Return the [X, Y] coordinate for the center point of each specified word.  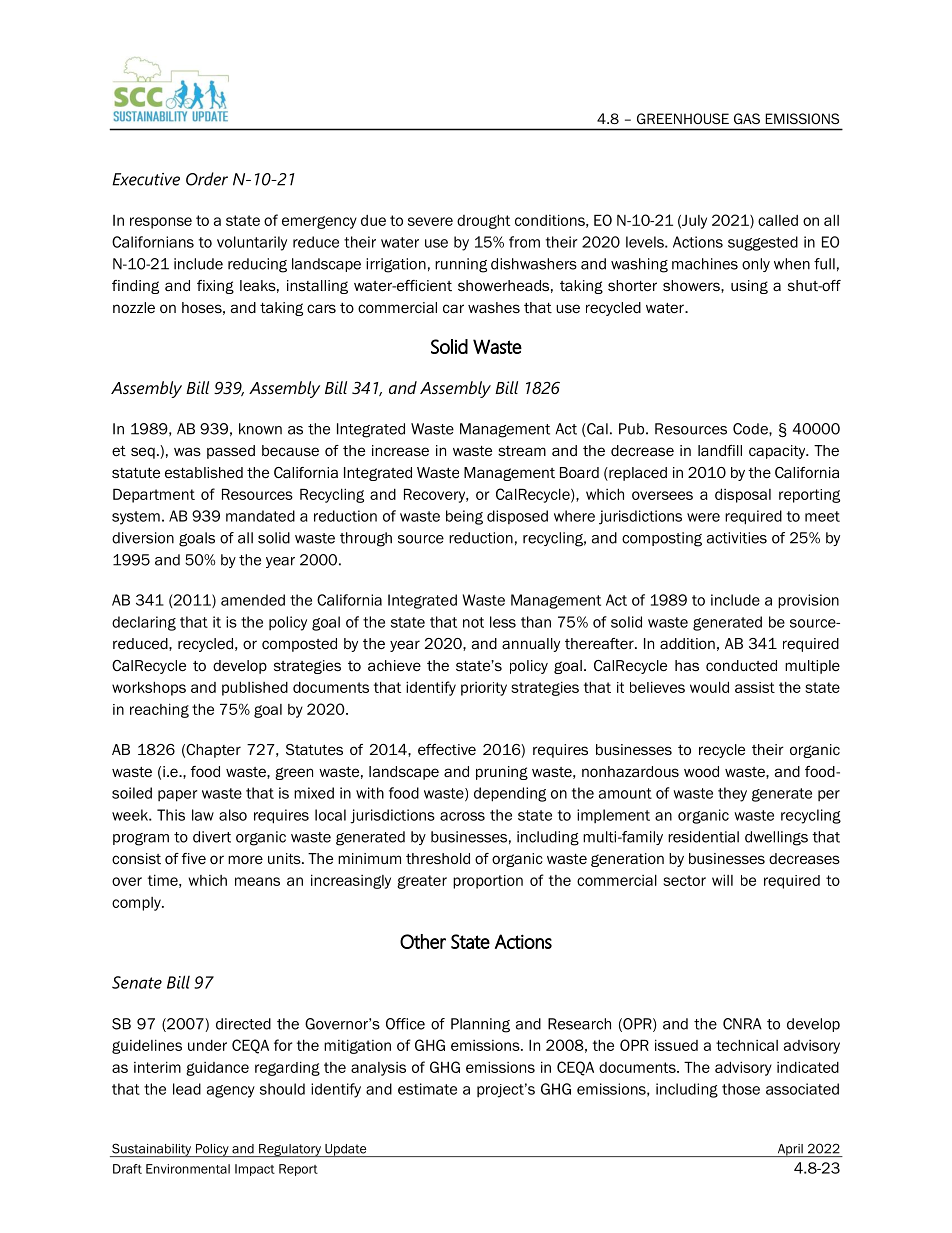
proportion [488, 882]
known [260, 429]
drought [483, 221]
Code [751, 429]
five [194, 858]
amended [253, 600]
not [473, 622]
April [790, 1150]
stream [522, 451]
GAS [747, 118]
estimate [427, 1089]
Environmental [188, 1169]
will [722, 880]
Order [207, 179]
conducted [741, 666]
